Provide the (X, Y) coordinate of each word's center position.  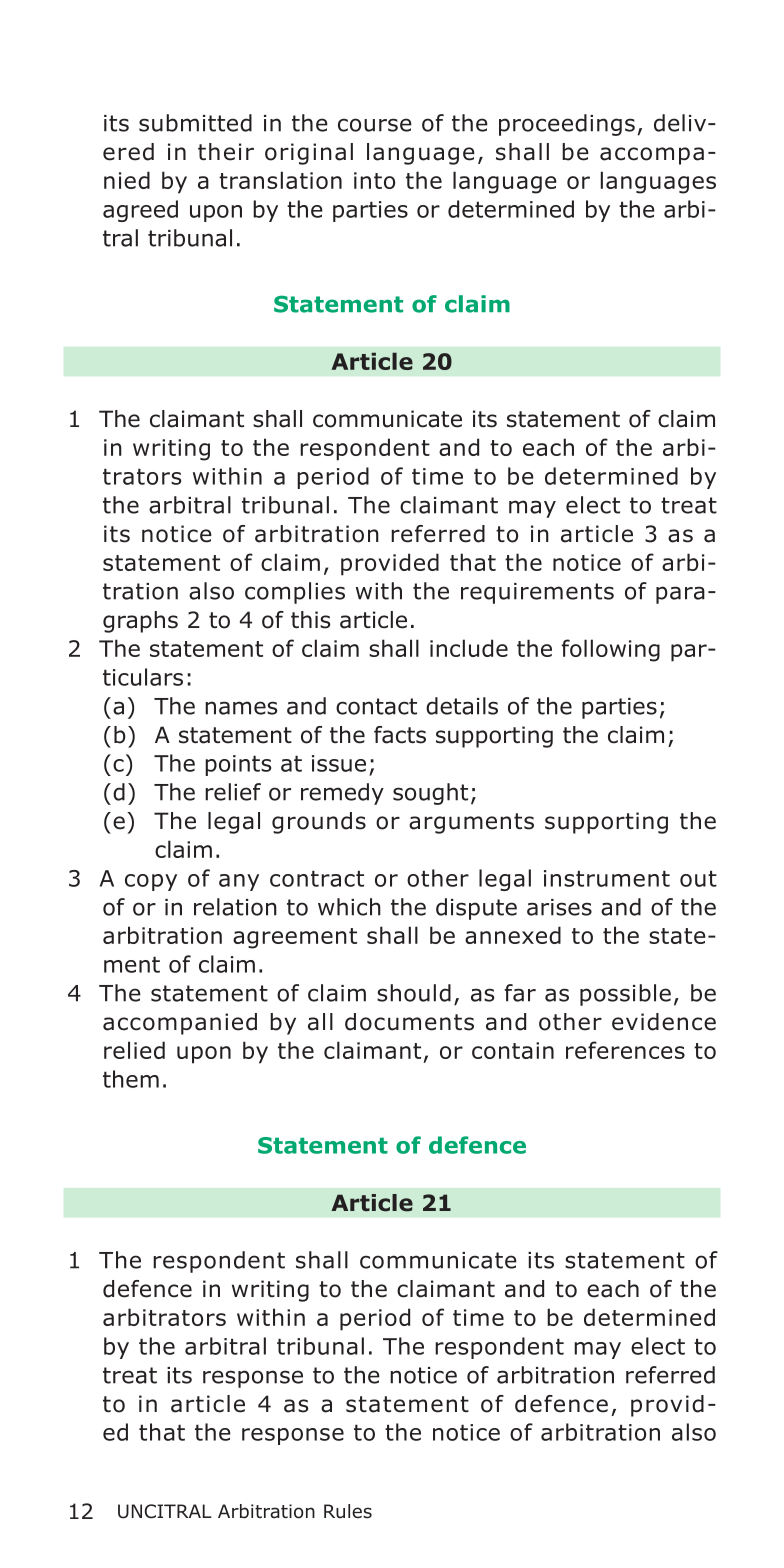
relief (233, 792)
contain (513, 1050)
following (610, 650)
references (625, 1050)
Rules (348, 1511)
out (698, 878)
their (226, 152)
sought (430, 794)
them (131, 1079)
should (414, 993)
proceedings (567, 125)
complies (295, 593)
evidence (664, 1022)
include (469, 648)
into (374, 180)
